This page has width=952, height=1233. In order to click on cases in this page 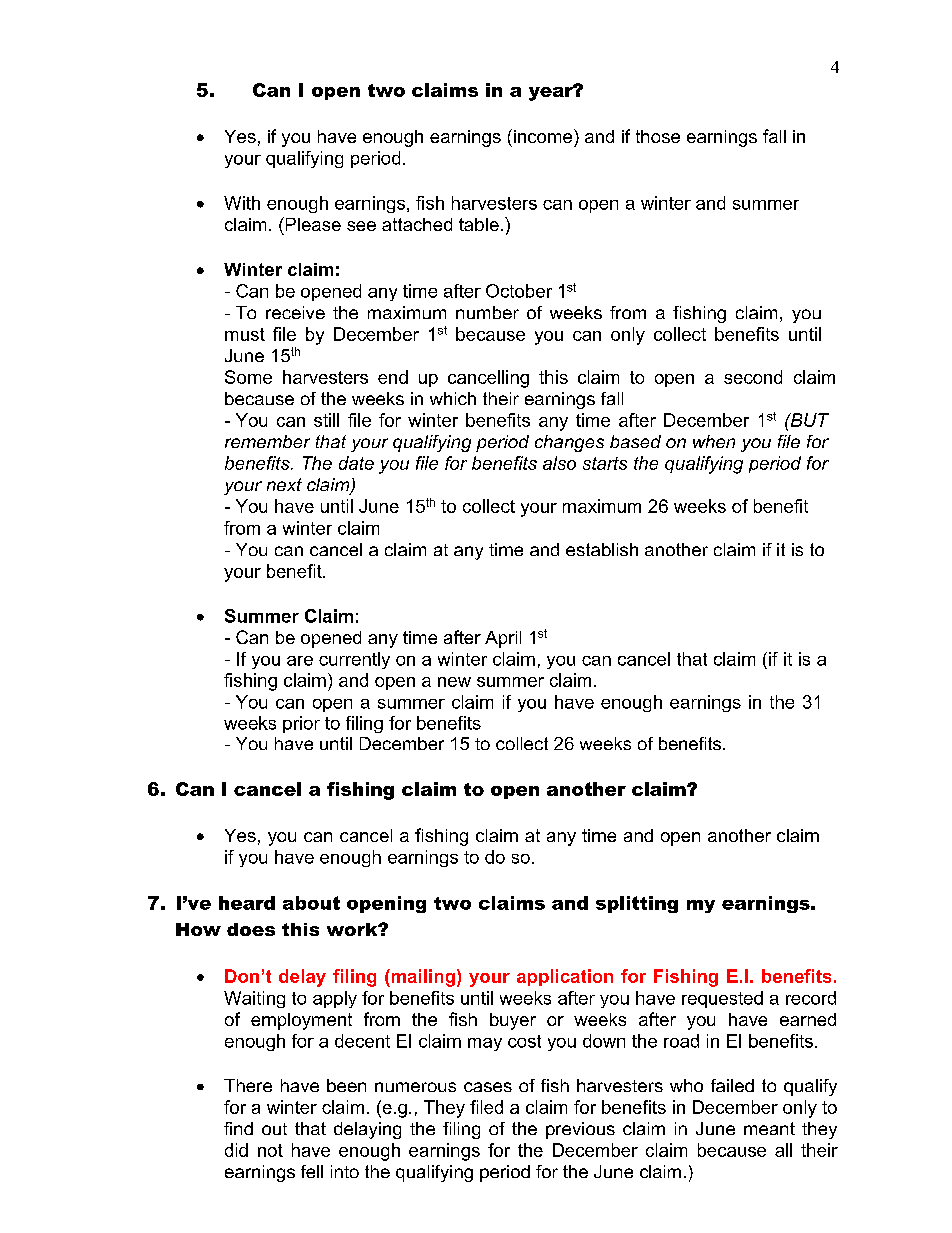, I will do `click(488, 1087)`.
